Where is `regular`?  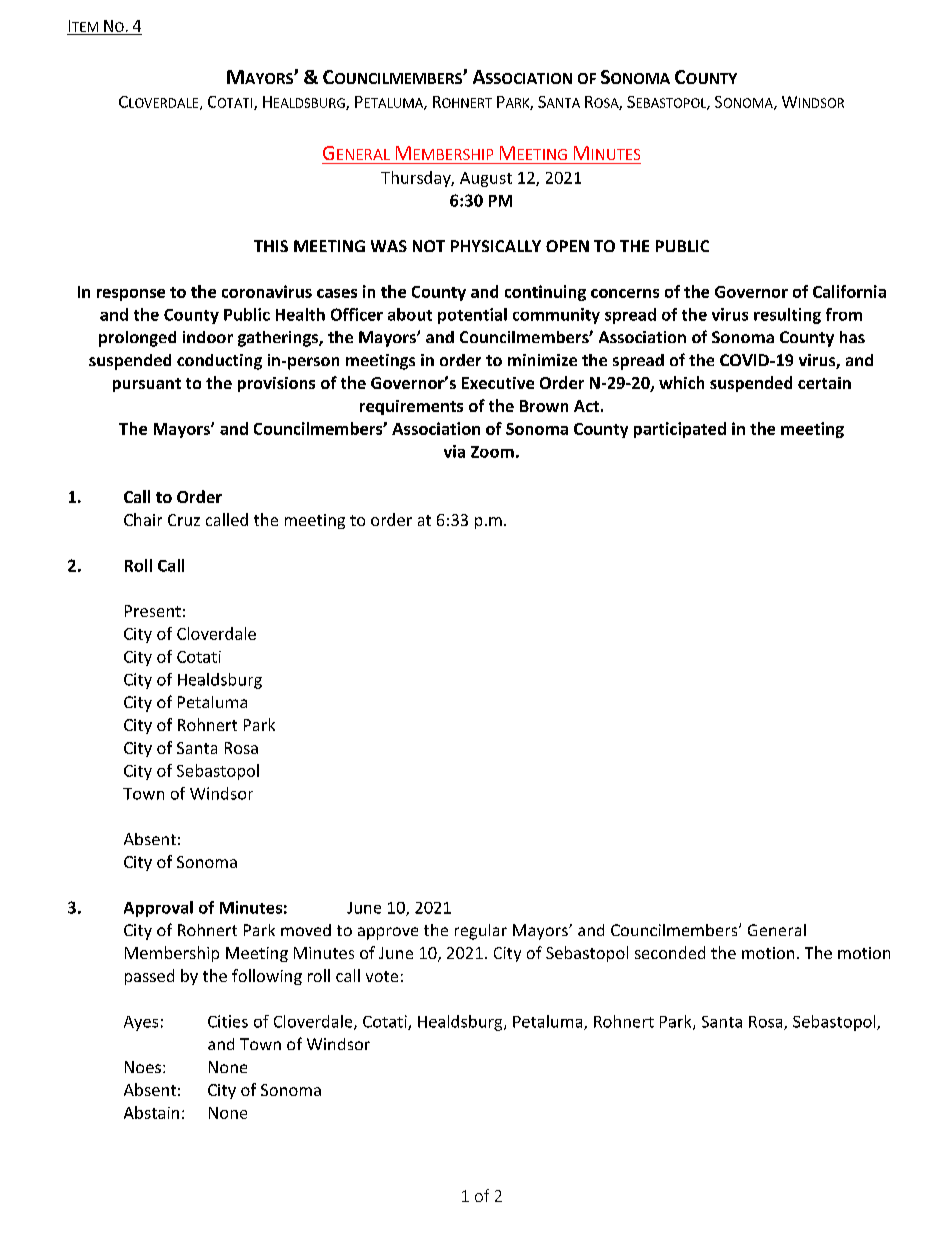 regular is located at coordinates (481, 932).
